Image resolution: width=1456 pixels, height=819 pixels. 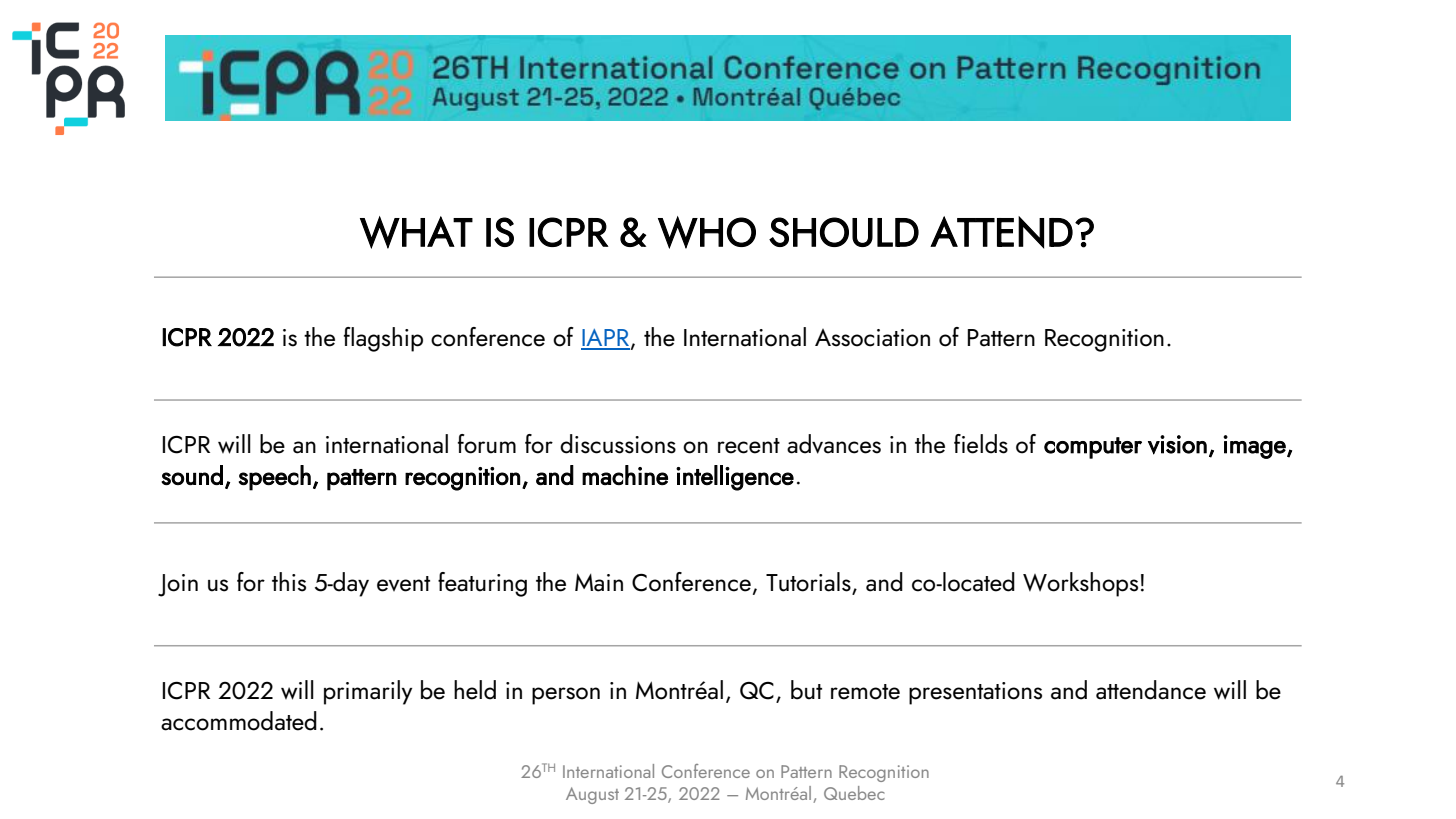 I want to click on accommodated, so click(x=239, y=721).
